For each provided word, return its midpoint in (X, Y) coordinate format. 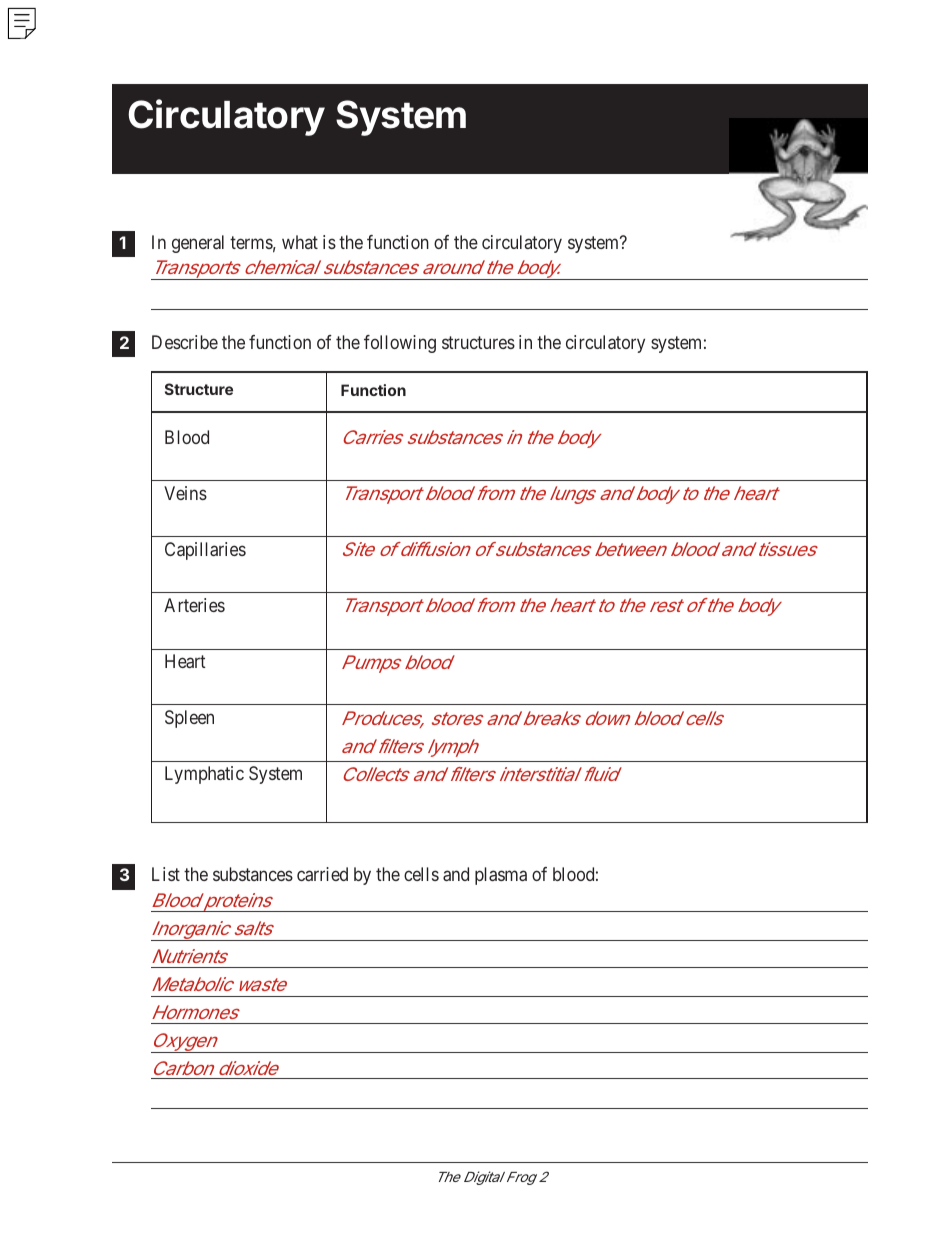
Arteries (194, 605)
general (198, 244)
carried (322, 874)
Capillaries (205, 551)
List (166, 874)
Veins (185, 493)
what (300, 242)
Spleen (189, 719)
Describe (185, 342)
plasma (501, 876)
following (400, 344)
